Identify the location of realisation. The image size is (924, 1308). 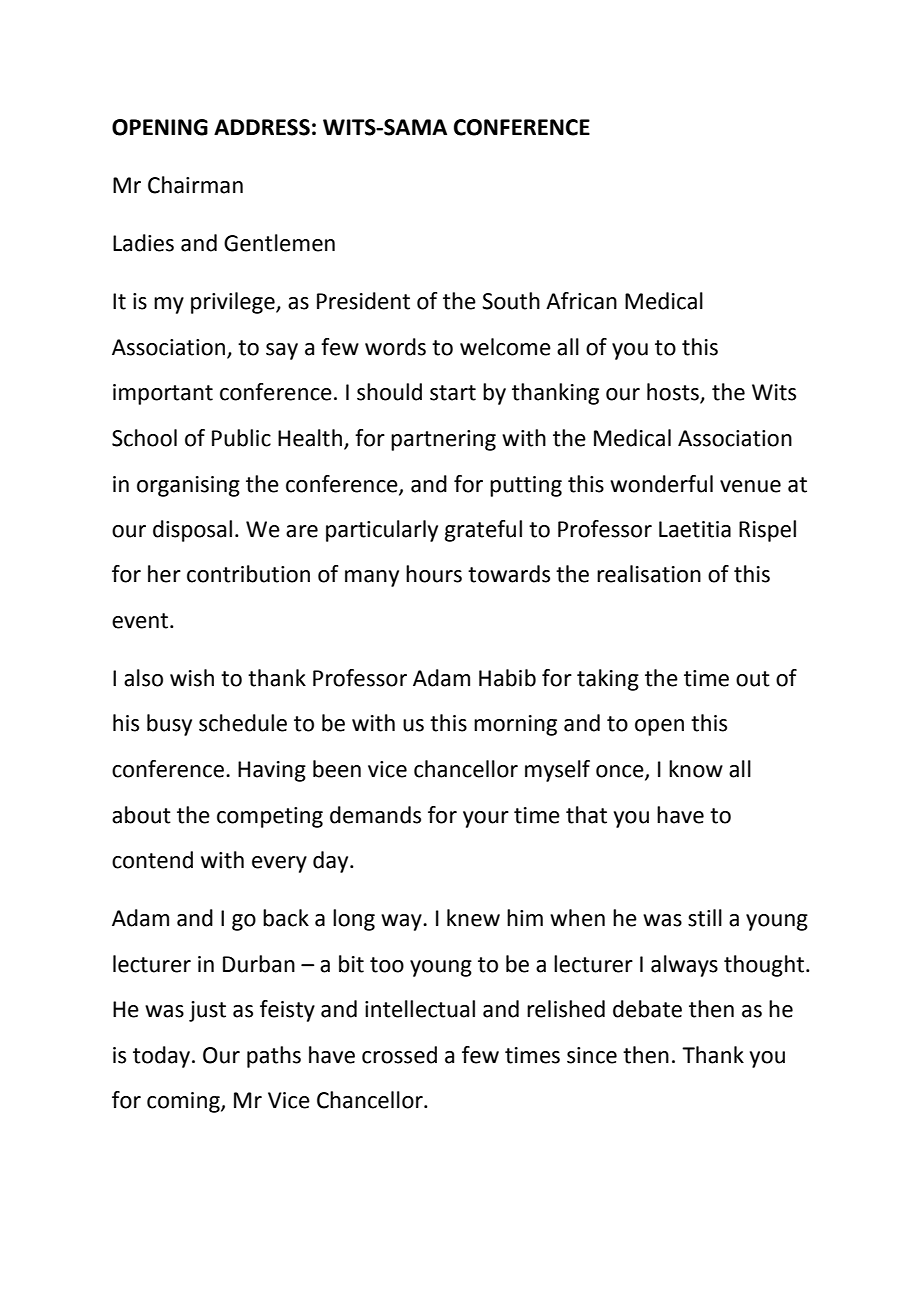
(649, 574).
